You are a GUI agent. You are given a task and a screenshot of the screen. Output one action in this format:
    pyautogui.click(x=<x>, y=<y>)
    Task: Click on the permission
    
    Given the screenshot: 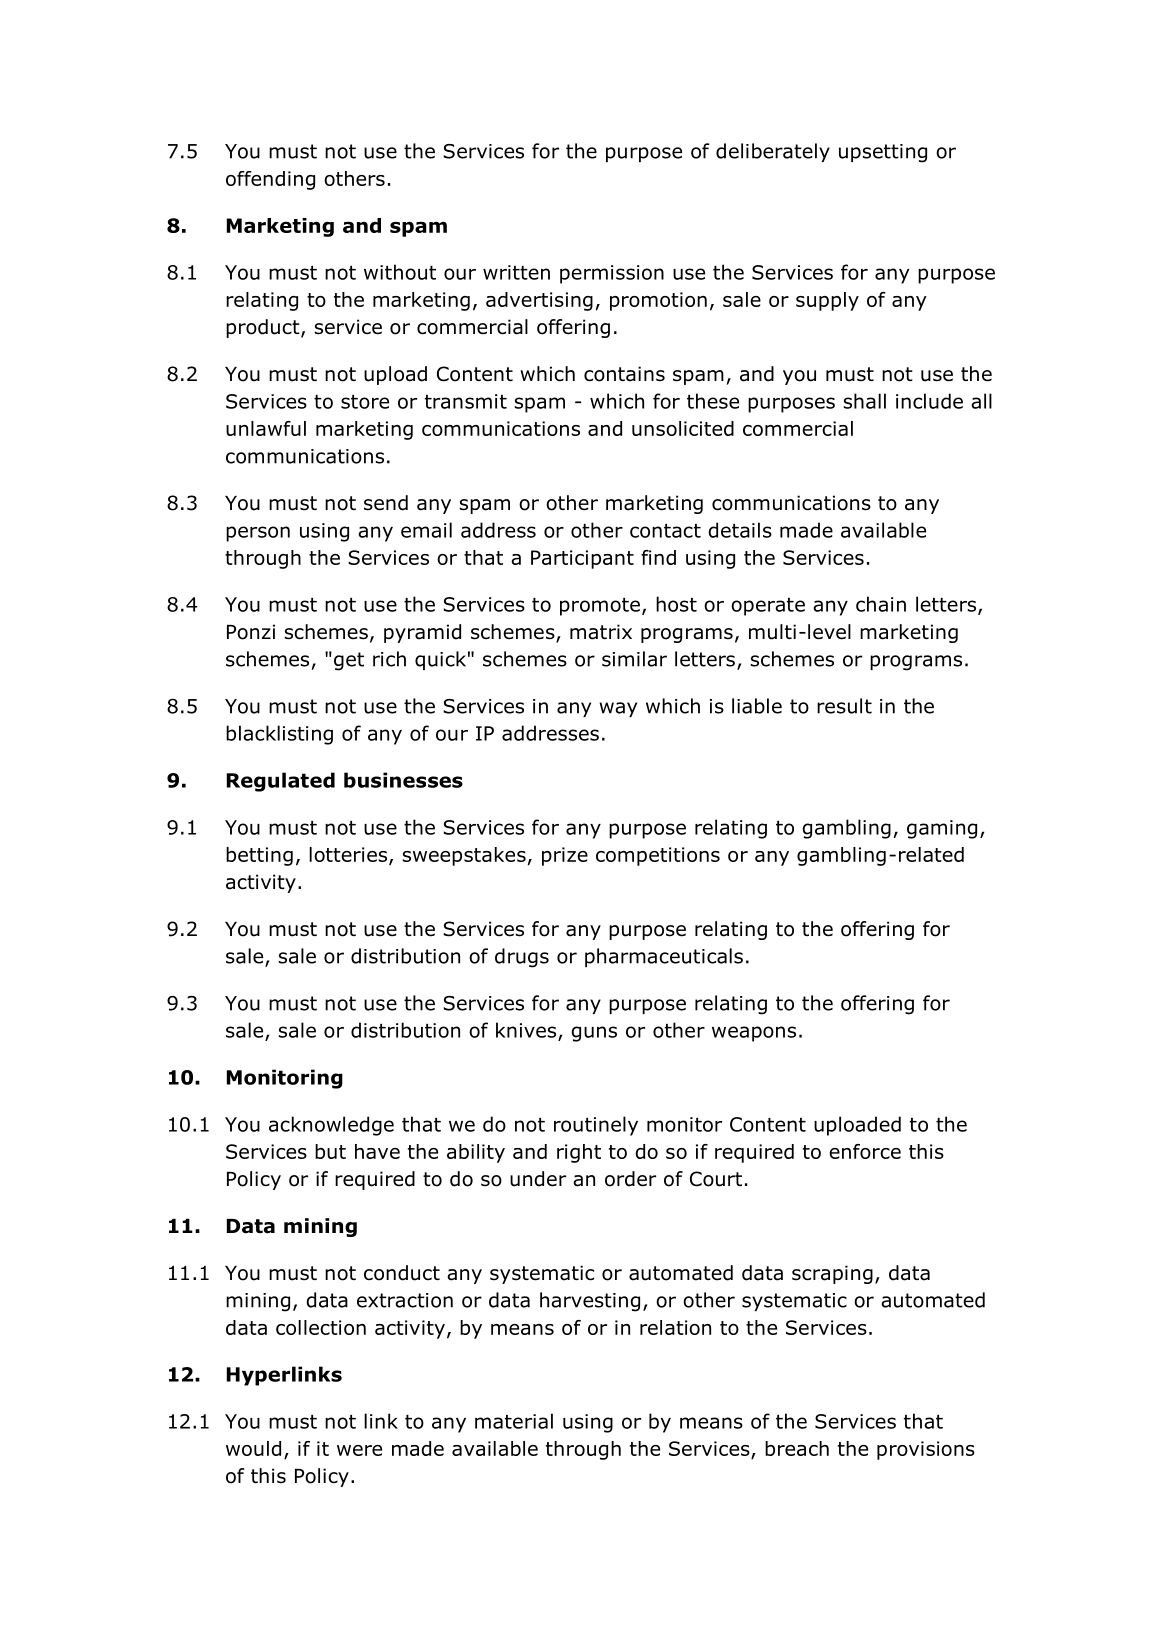 What is the action you would take?
    pyautogui.click(x=612, y=274)
